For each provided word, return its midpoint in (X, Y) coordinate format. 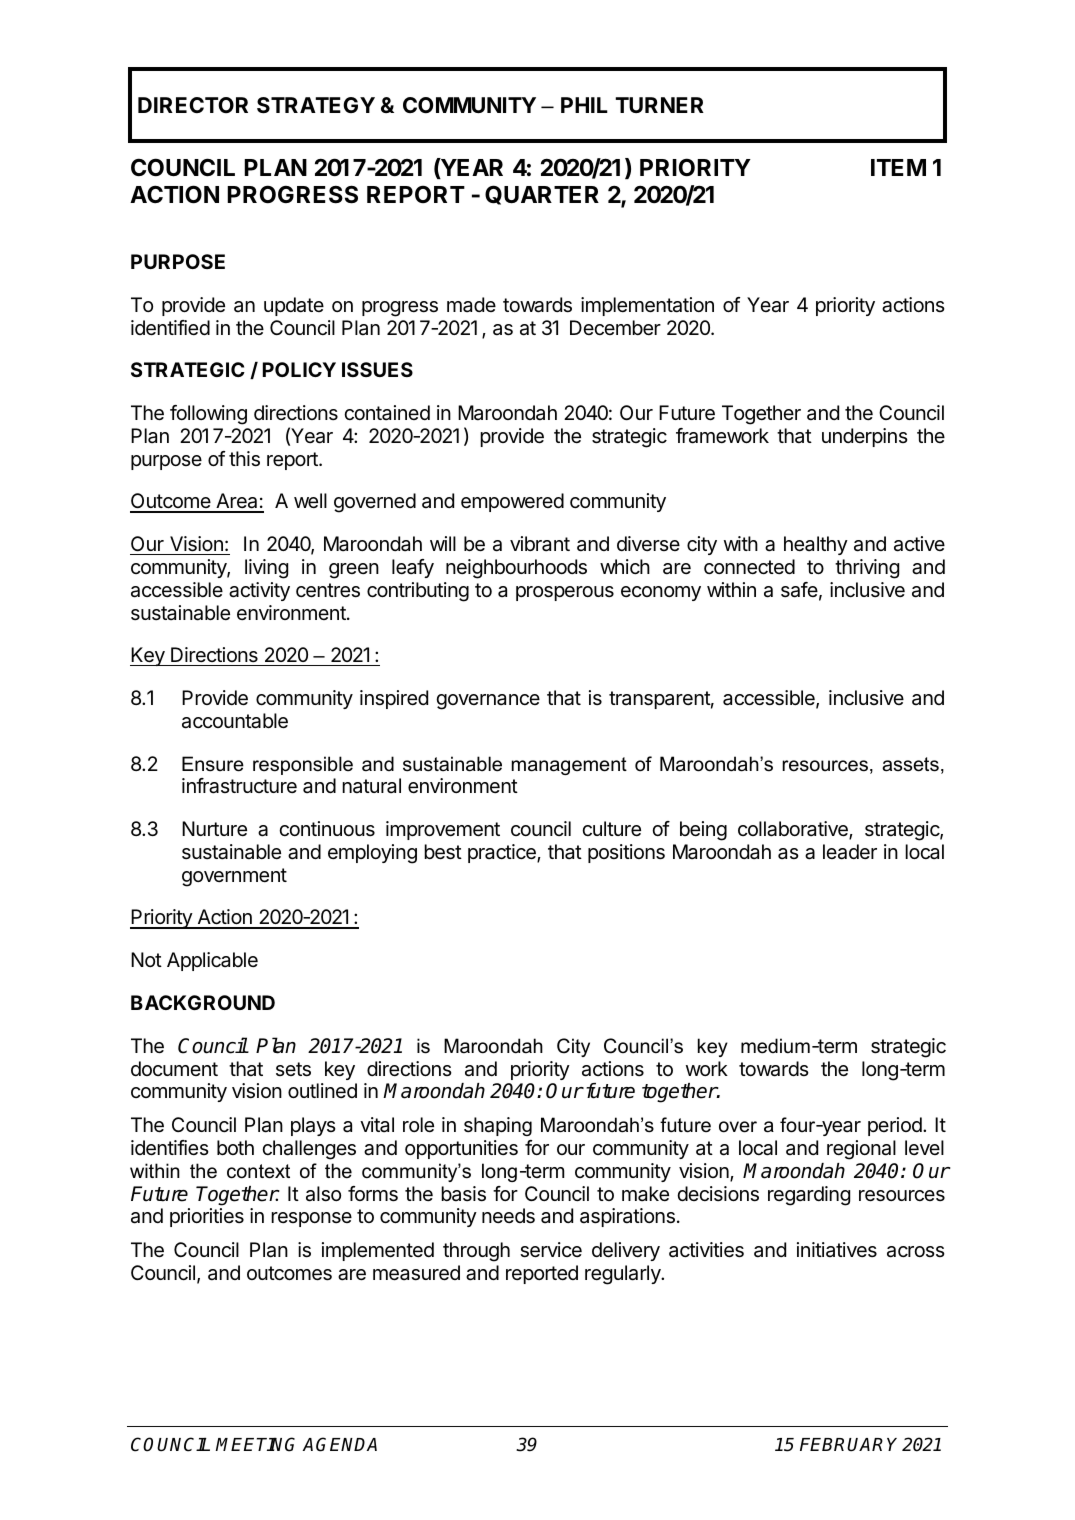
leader (850, 852)
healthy (816, 545)
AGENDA (339, 1444)
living (266, 569)
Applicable (212, 961)
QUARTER (542, 195)
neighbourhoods (516, 569)
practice (503, 853)
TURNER (659, 105)
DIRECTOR (193, 105)
